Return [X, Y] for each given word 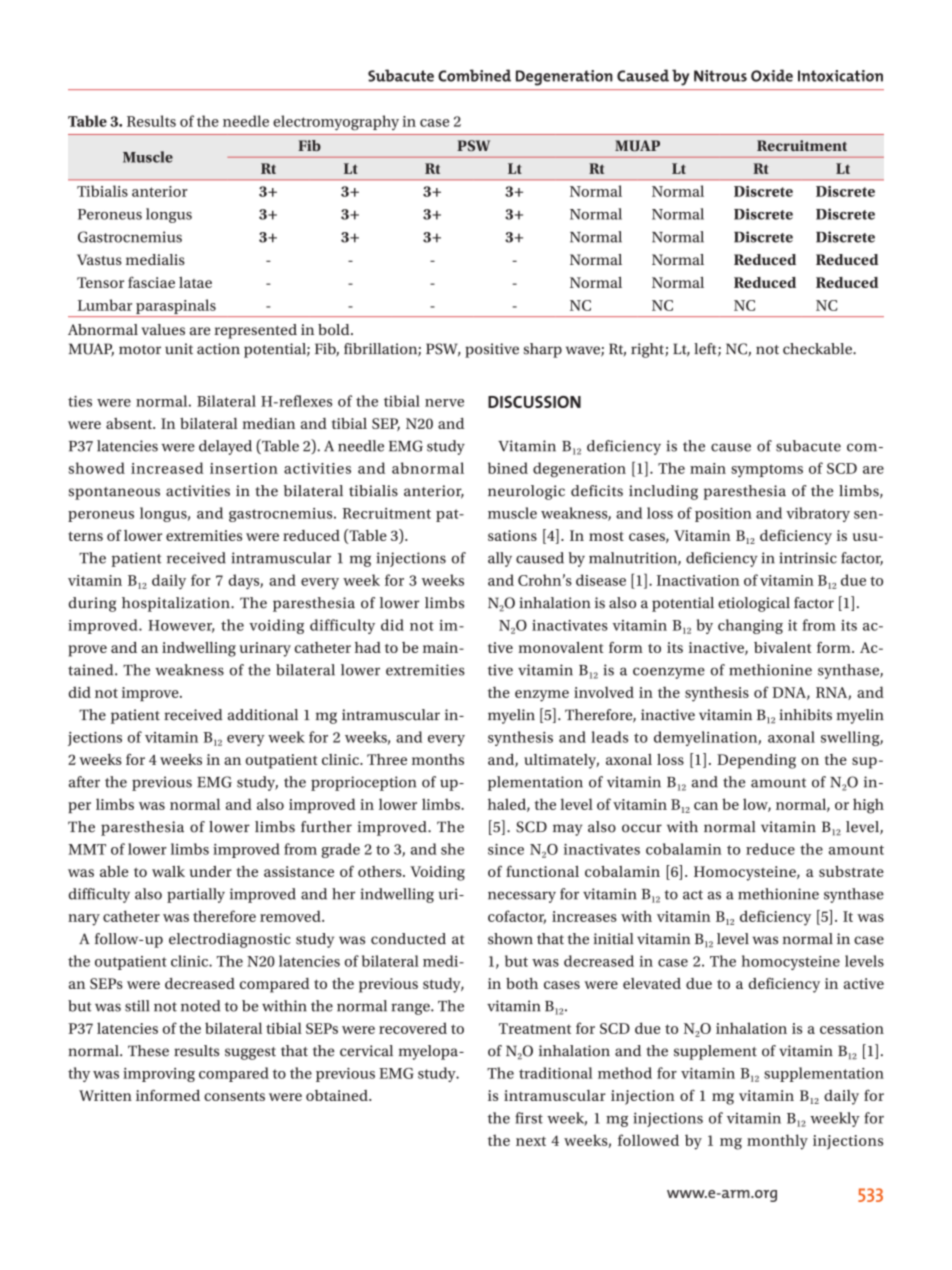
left [706, 350]
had [368, 647]
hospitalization [177, 604]
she [452, 849]
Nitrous [720, 76]
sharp [543, 350]
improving [159, 1075]
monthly [777, 1142]
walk [168, 871]
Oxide [772, 75]
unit [179, 349]
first [529, 1118]
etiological [754, 604]
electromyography [336, 122]
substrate [851, 871]
